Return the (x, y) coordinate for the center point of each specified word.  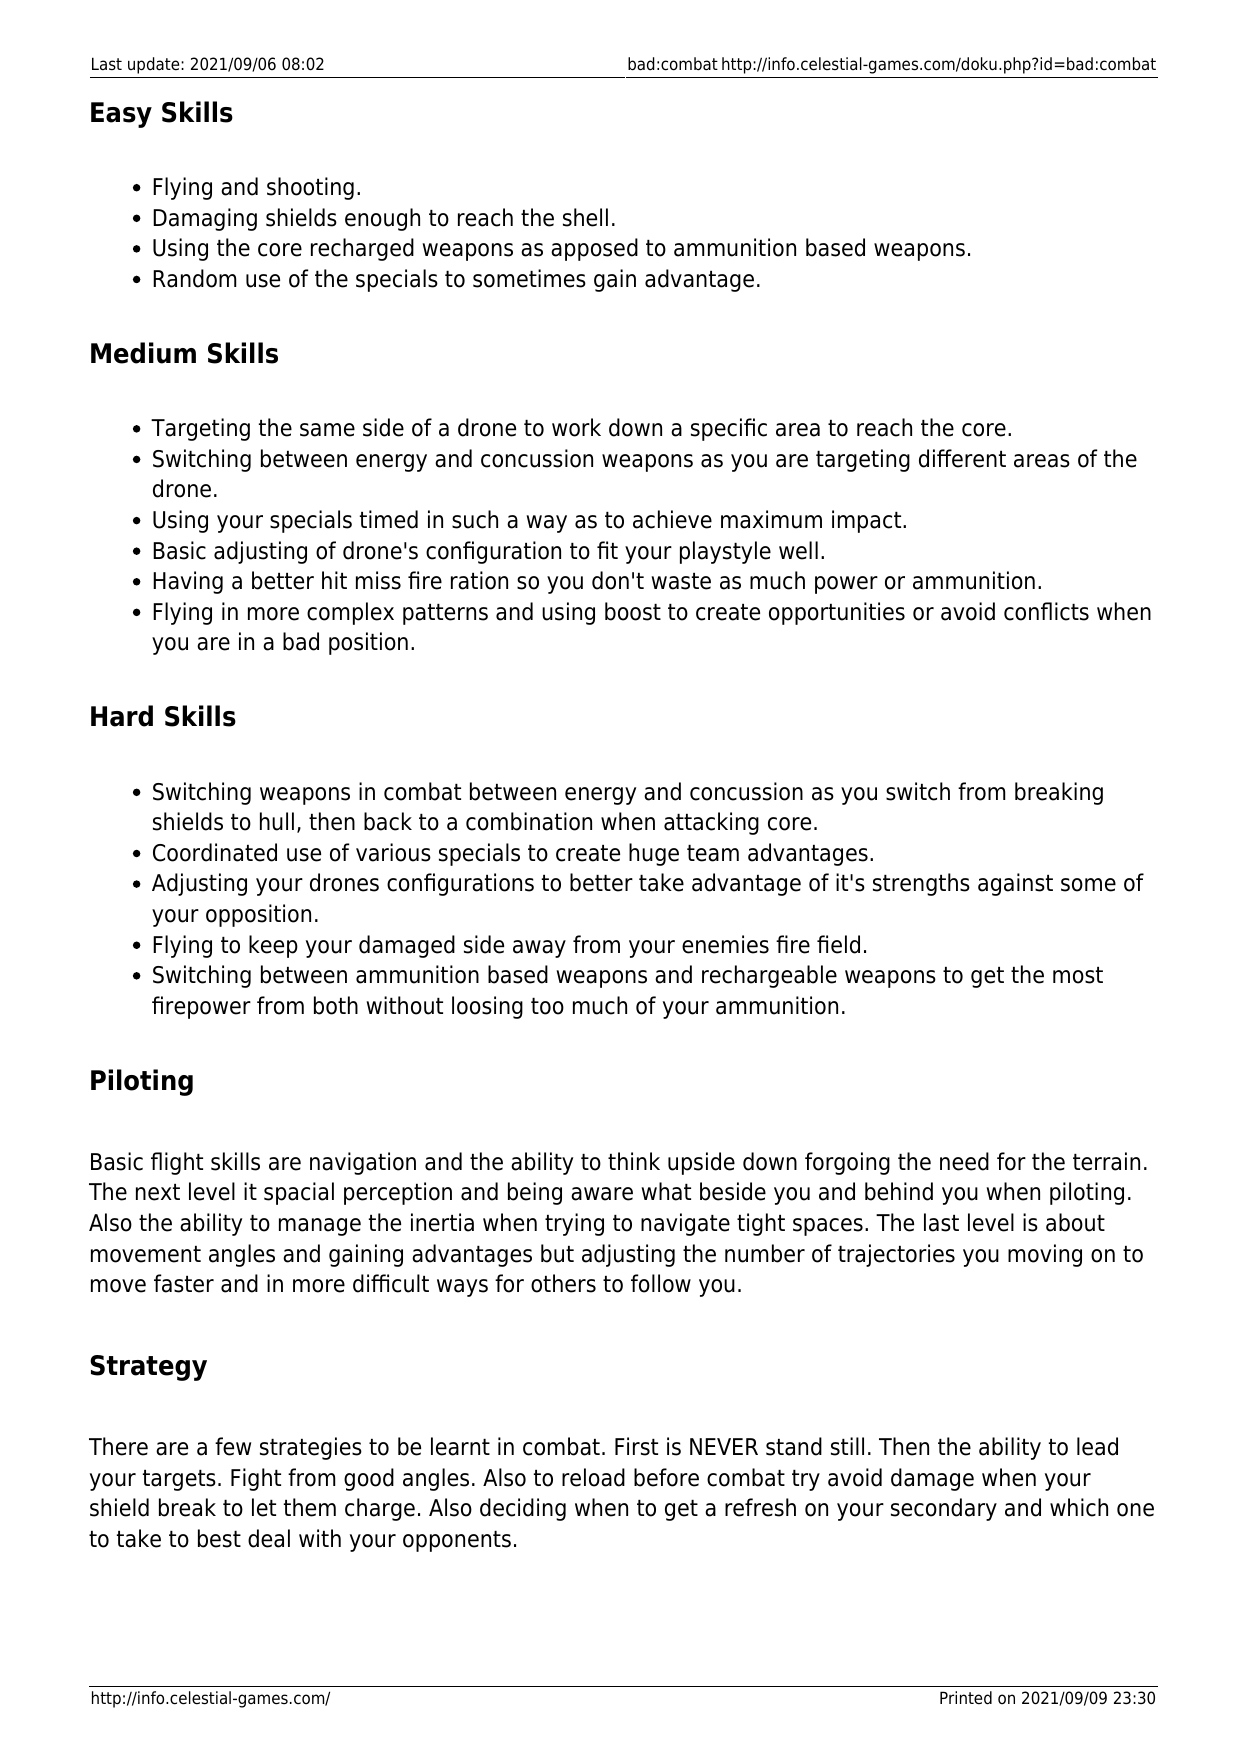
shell (585, 217)
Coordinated (215, 852)
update (155, 65)
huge (654, 854)
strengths (921, 884)
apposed (594, 249)
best (219, 1538)
